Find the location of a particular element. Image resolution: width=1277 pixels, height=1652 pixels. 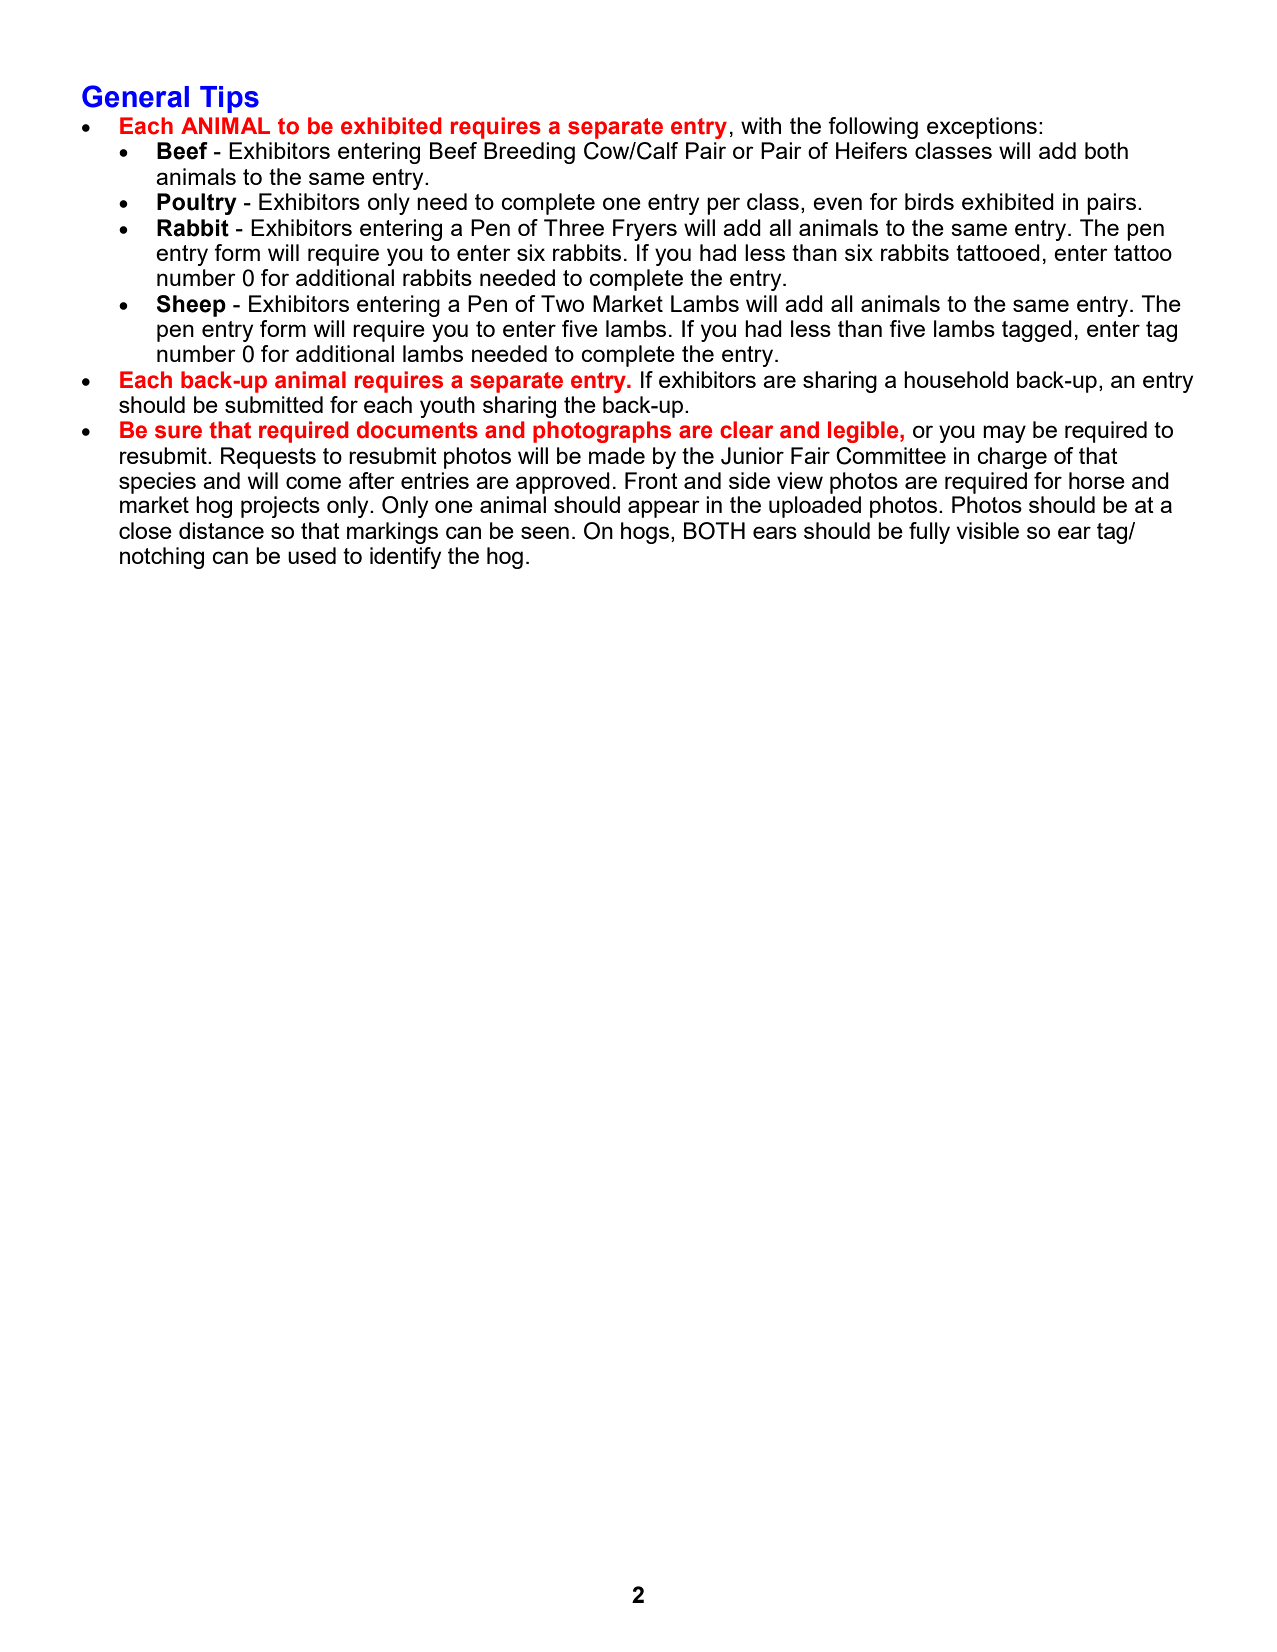

Fryers is located at coordinates (645, 230).
